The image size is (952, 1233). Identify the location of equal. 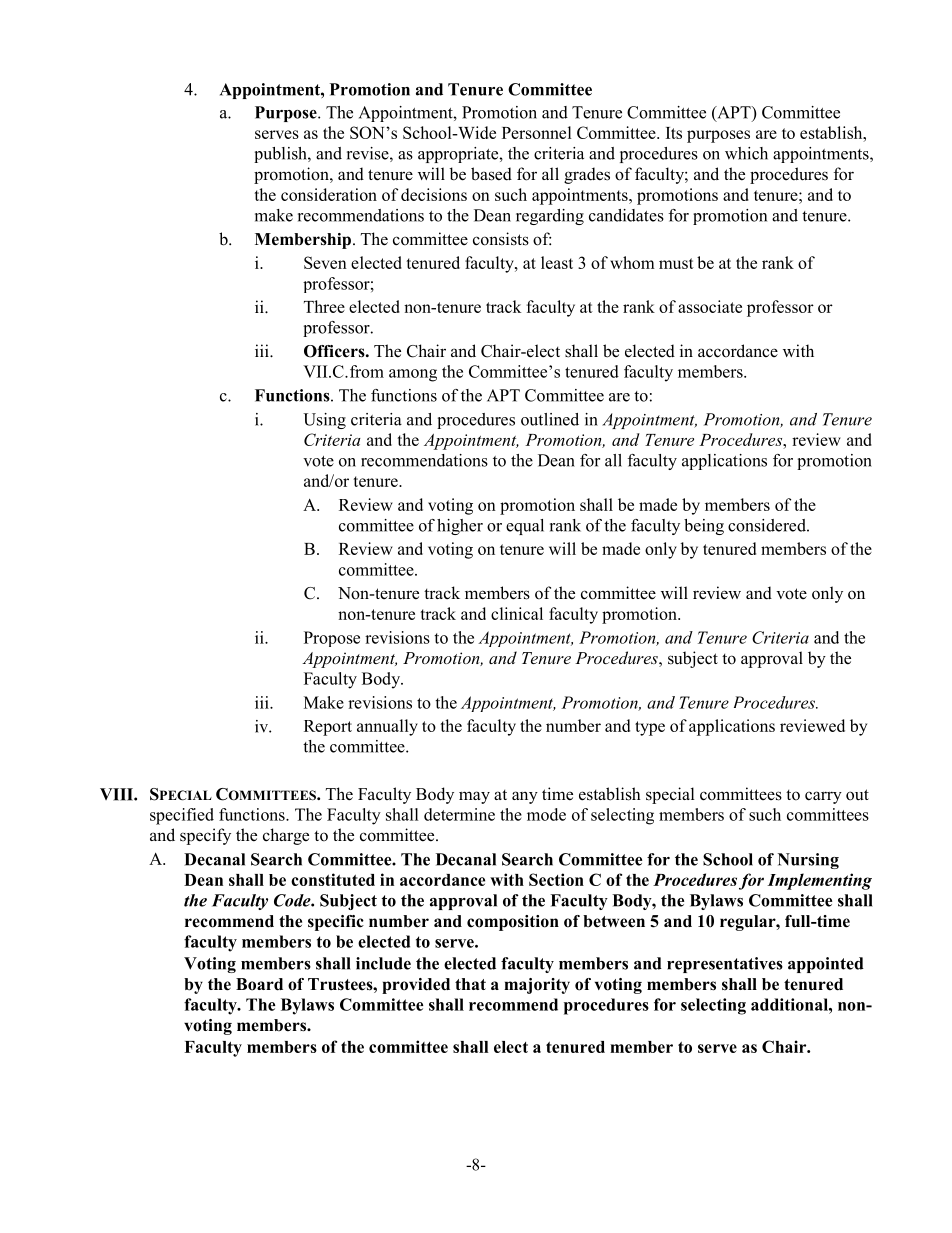
(525, 527).
